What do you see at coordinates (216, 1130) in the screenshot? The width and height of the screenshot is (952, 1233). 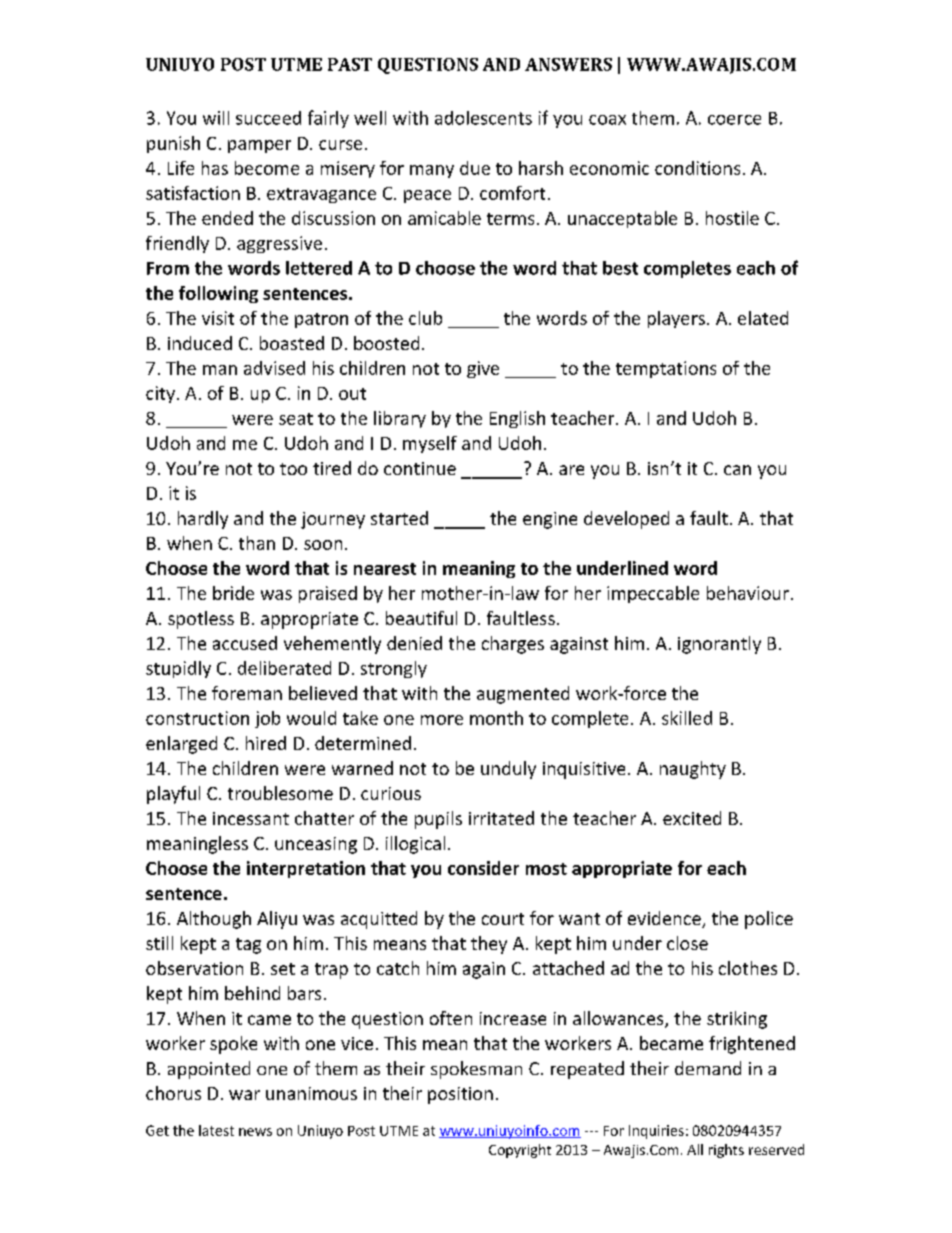 I see `latest` at bounding box center [216, 1130].
